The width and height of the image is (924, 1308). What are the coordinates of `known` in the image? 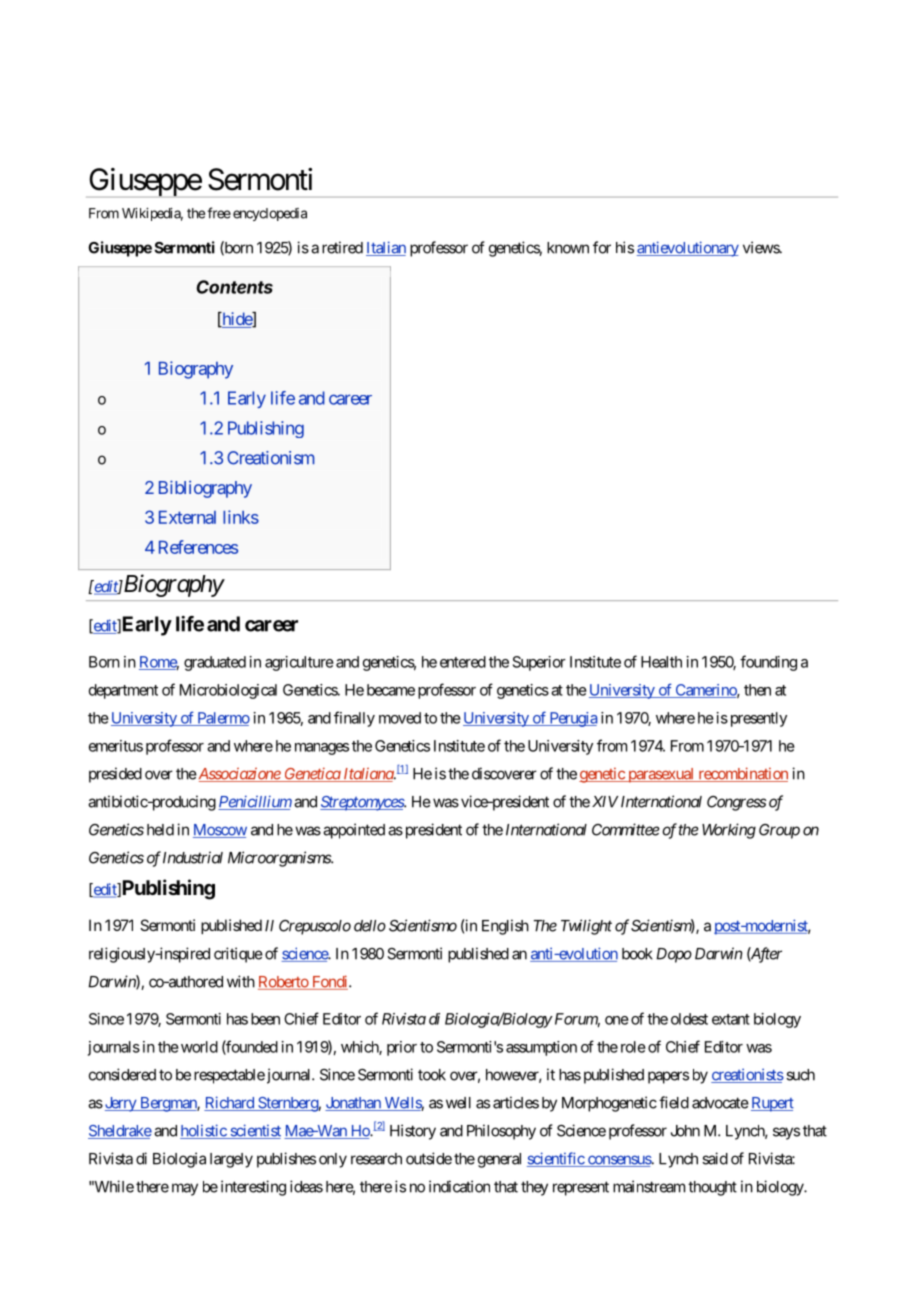 It's located at (568, 248).
